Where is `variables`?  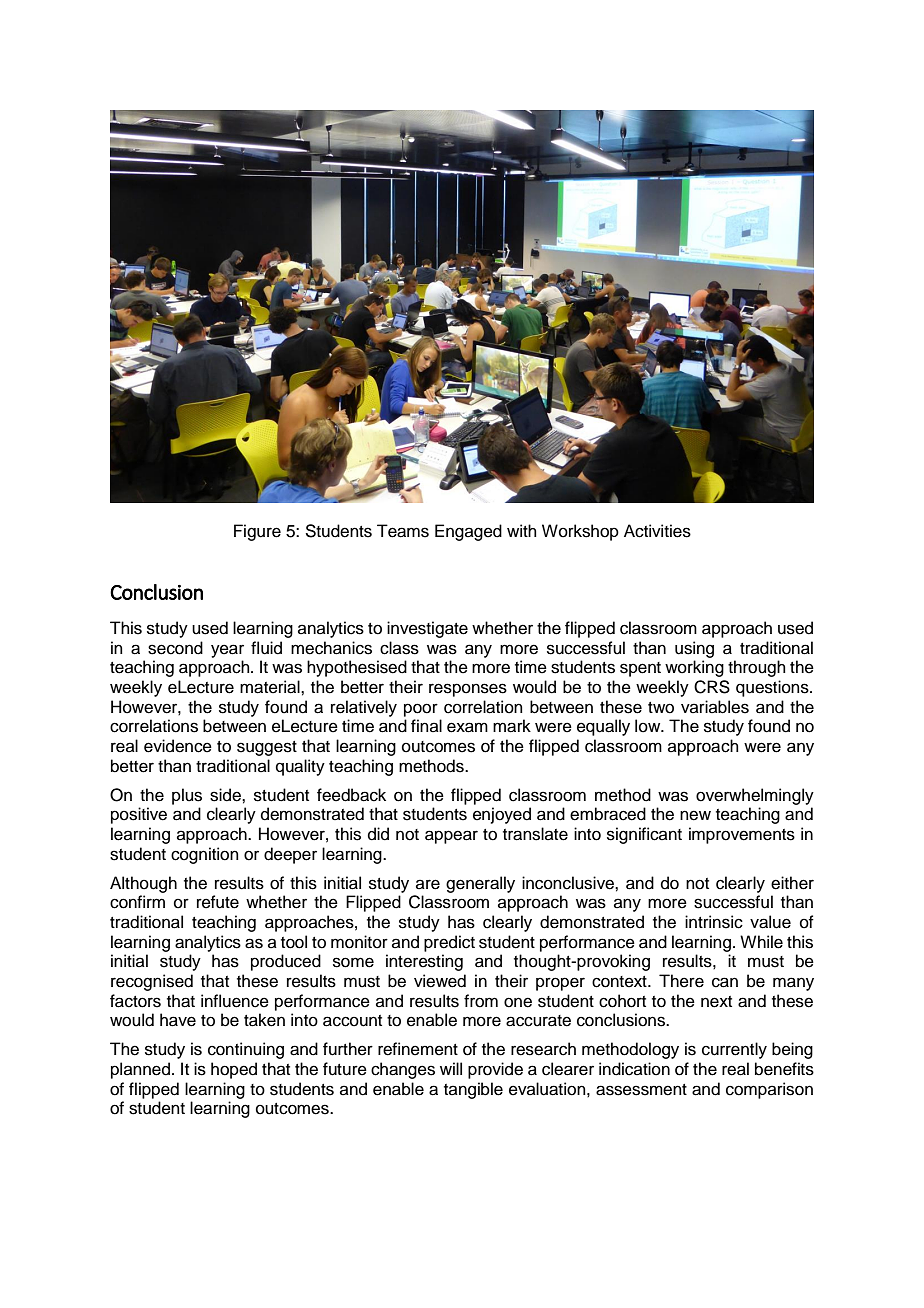 variables is located at coordinates (715, 707).
